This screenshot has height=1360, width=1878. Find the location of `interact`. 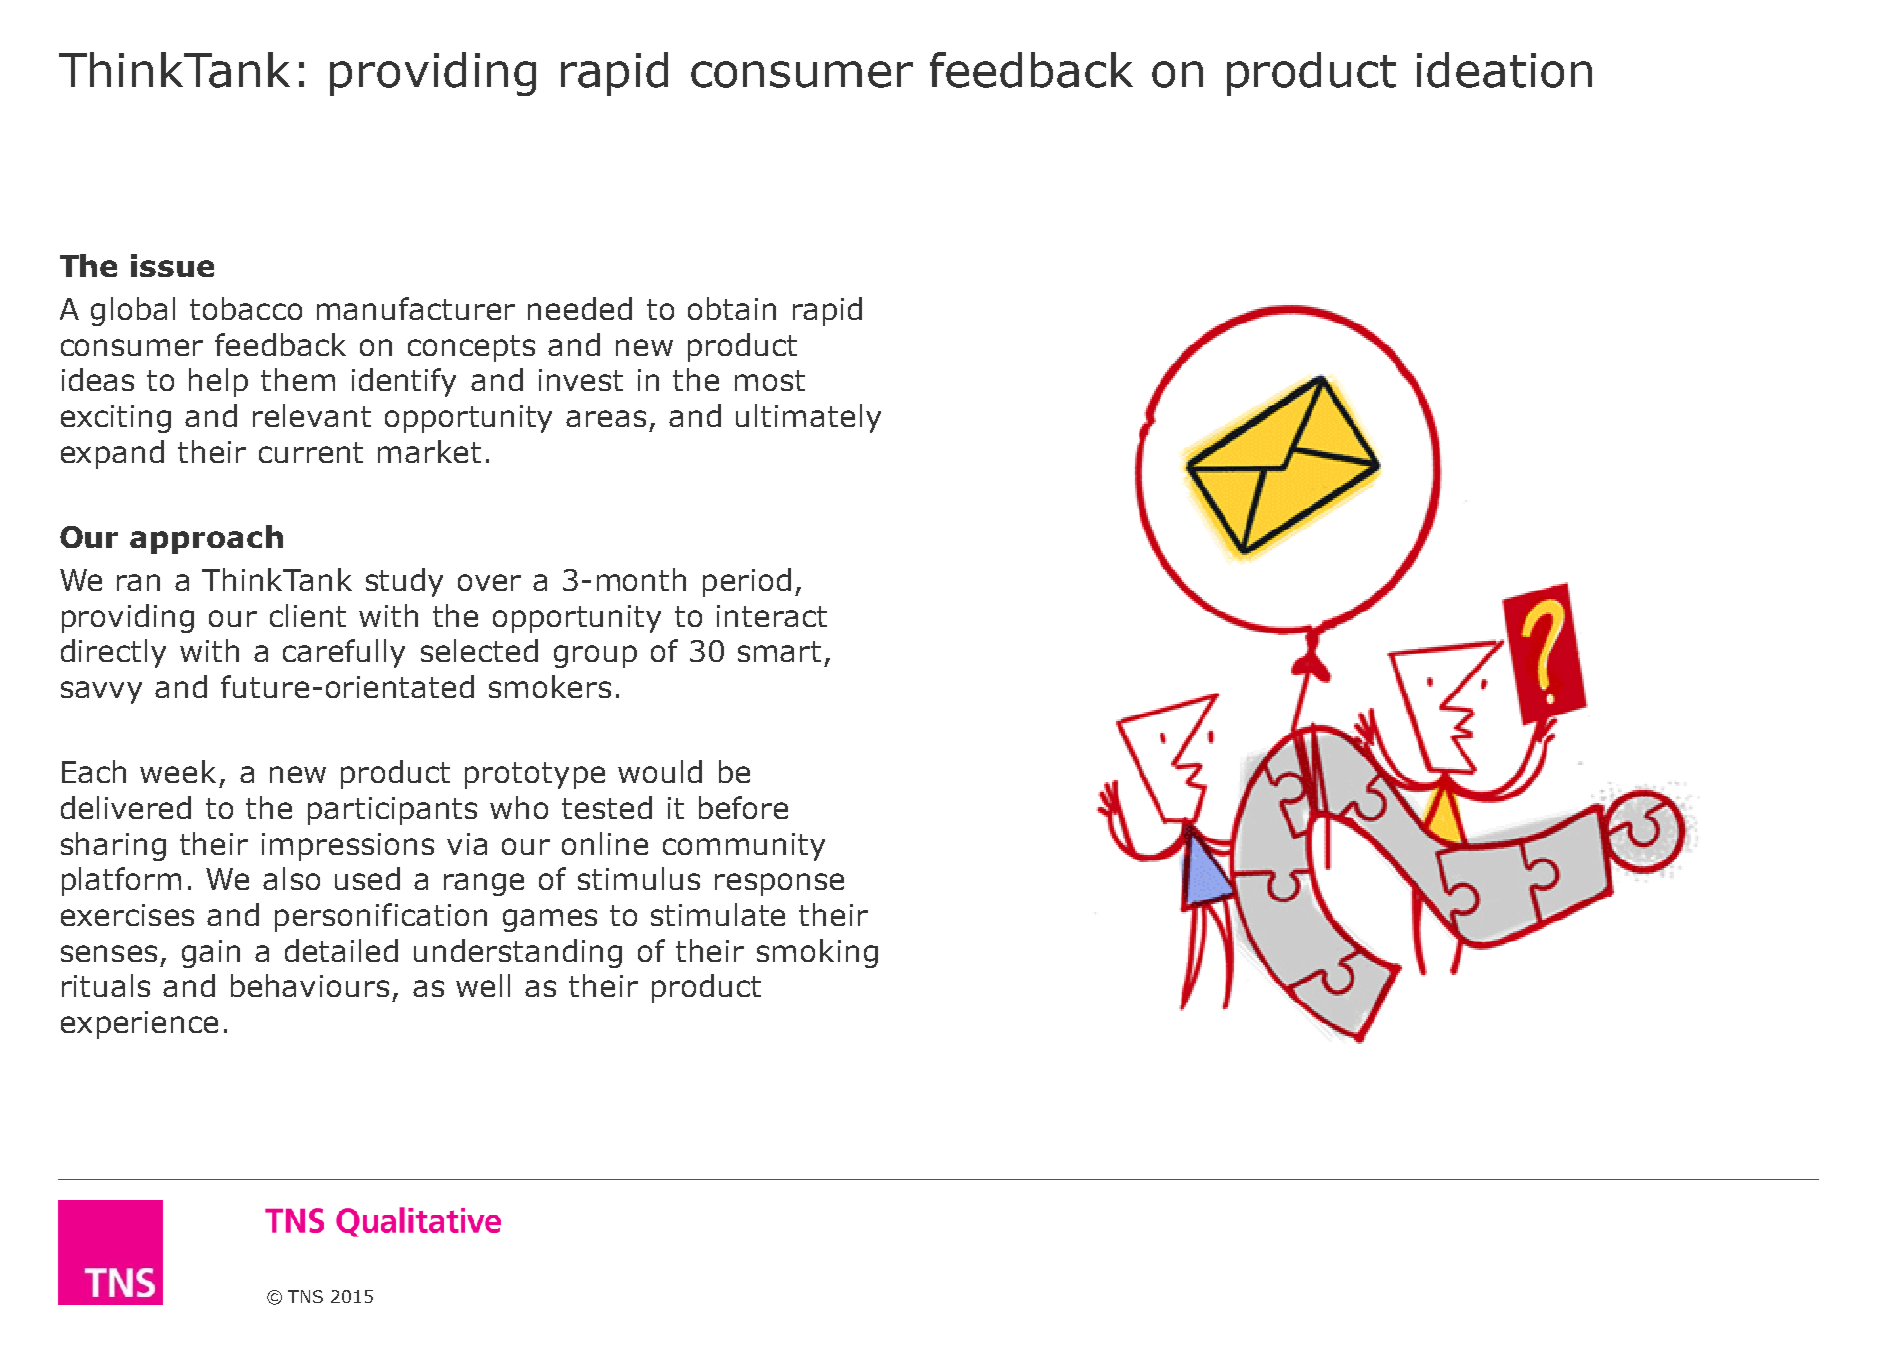

interact is located at coordinates (772, 616).
